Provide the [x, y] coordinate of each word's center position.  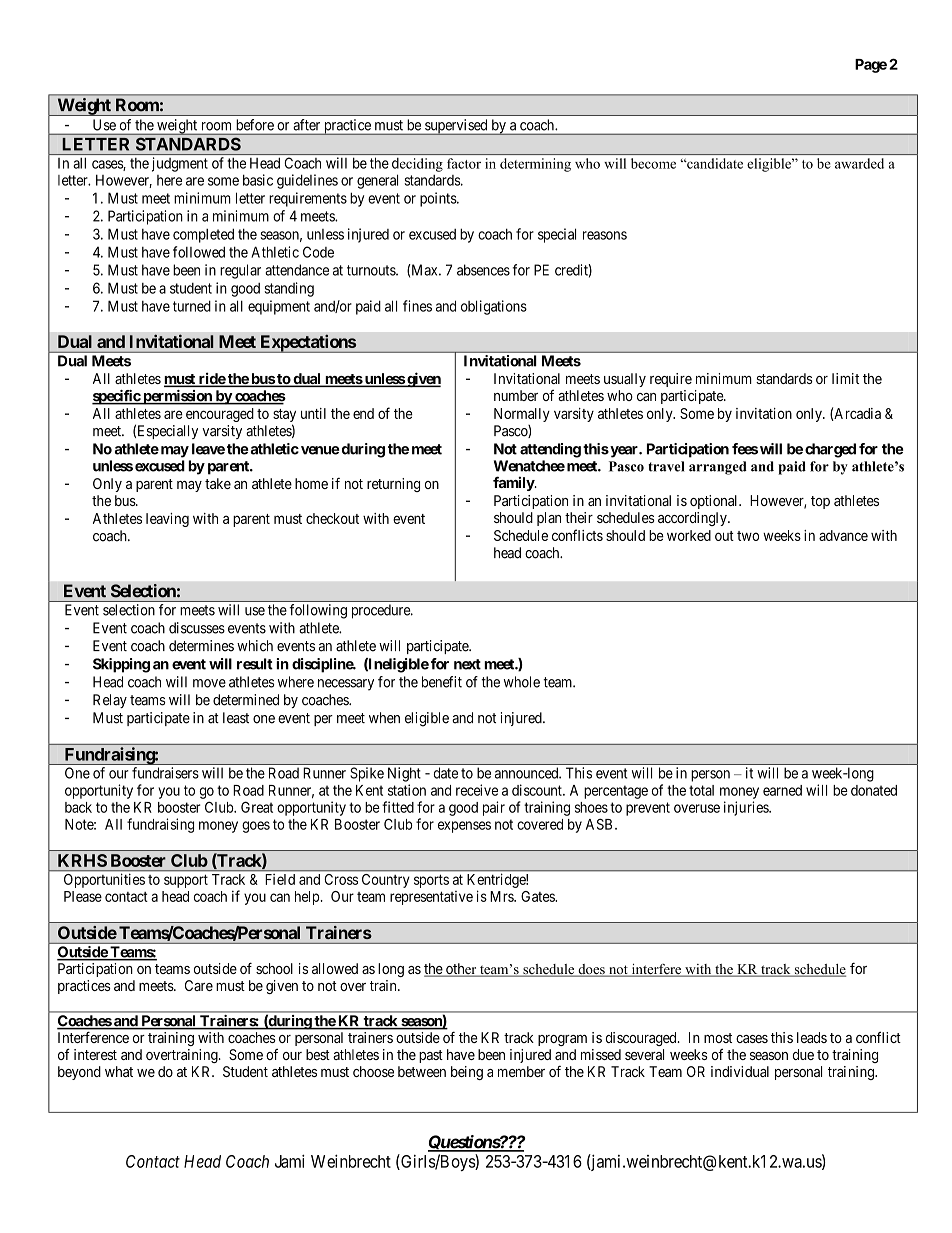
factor [464, 163]
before [255, 125]
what [119, 1071]
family [514, 483]
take [218, 483]
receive [477, 790]
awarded [859, 163]
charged [830, 450]
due [803, 1054]
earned [782, 790]
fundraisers [165, 773]
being [467, 1073]
